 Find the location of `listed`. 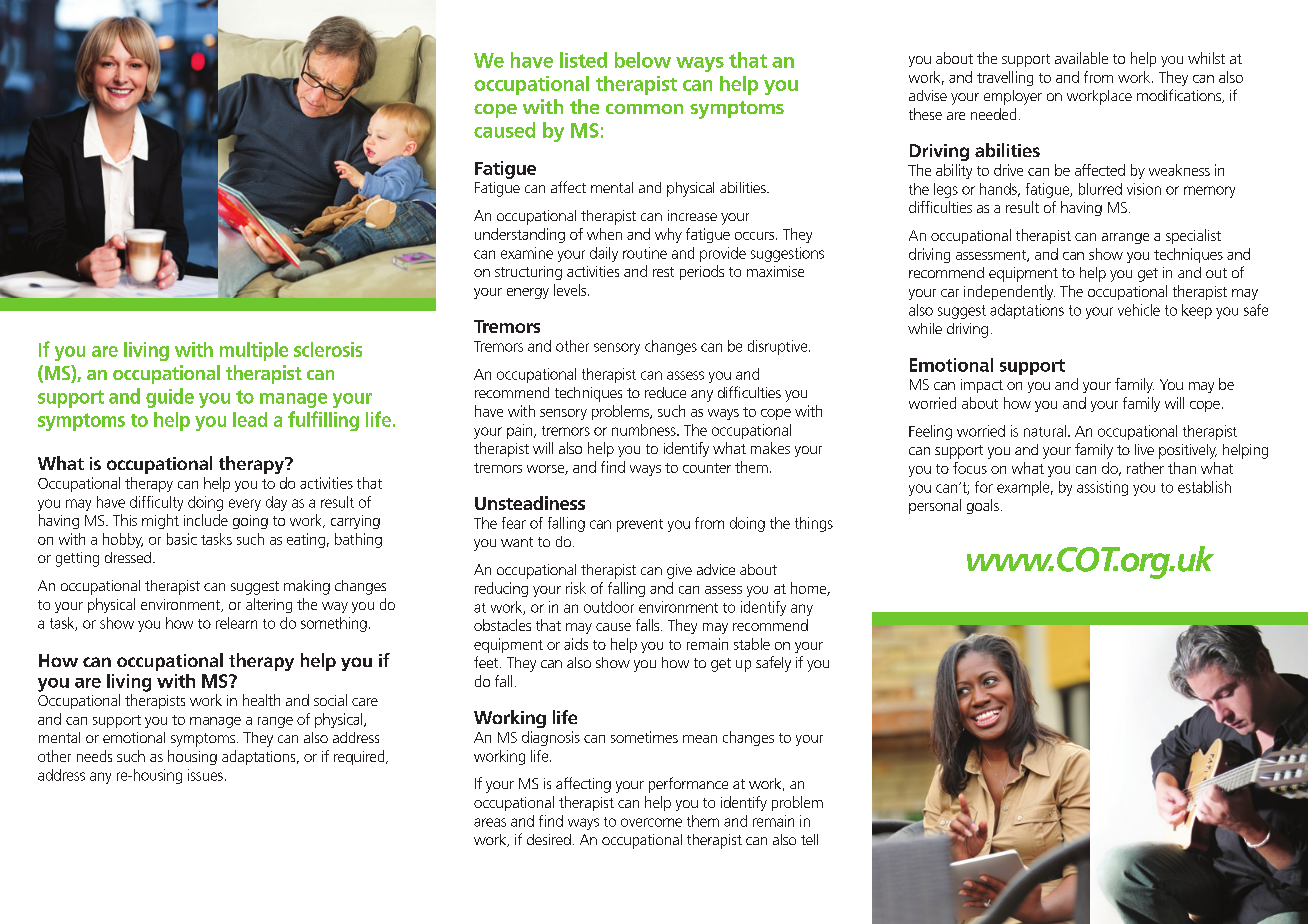

listed is located at coordinates (583, 60).
